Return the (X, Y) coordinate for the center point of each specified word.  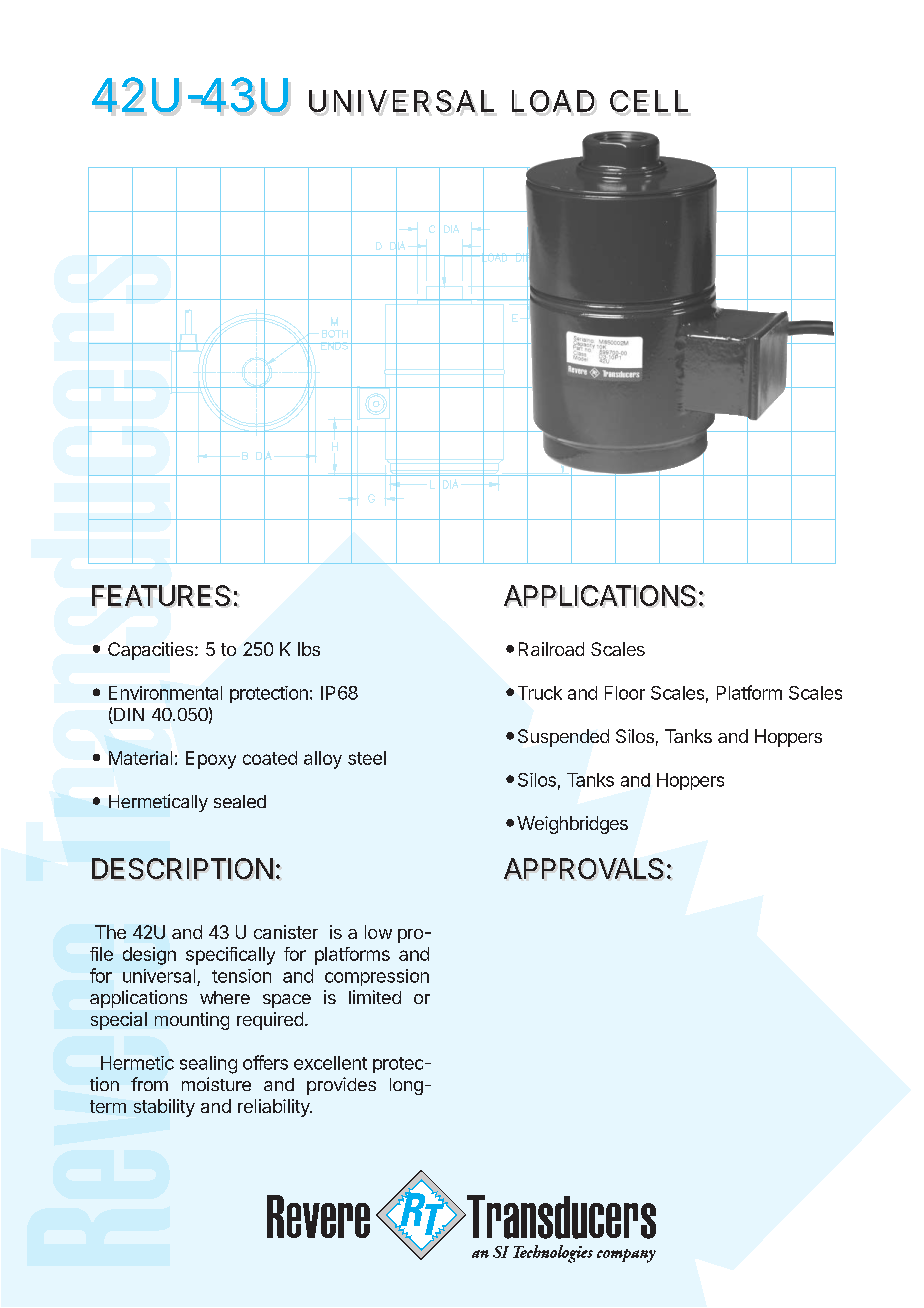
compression (377, 977)
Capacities (152, 651)
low (378, 932)
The (110, 932)
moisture (216, 1084)
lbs (309, 649)
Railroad (551, 649)
